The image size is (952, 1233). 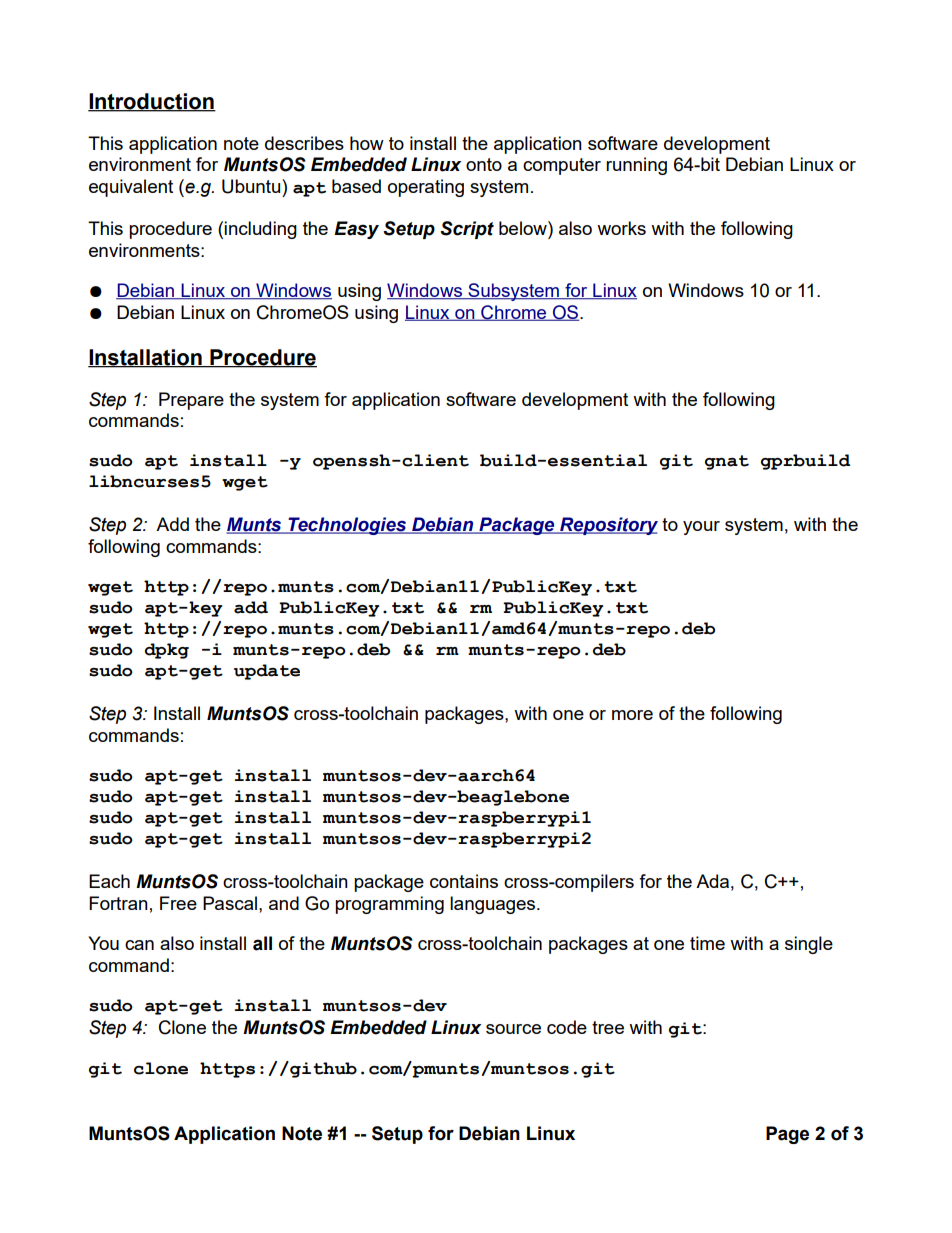 What do you see at coordinates (139, 945) in the screenshot?
I see `can` at bounding box center [139, 945].
